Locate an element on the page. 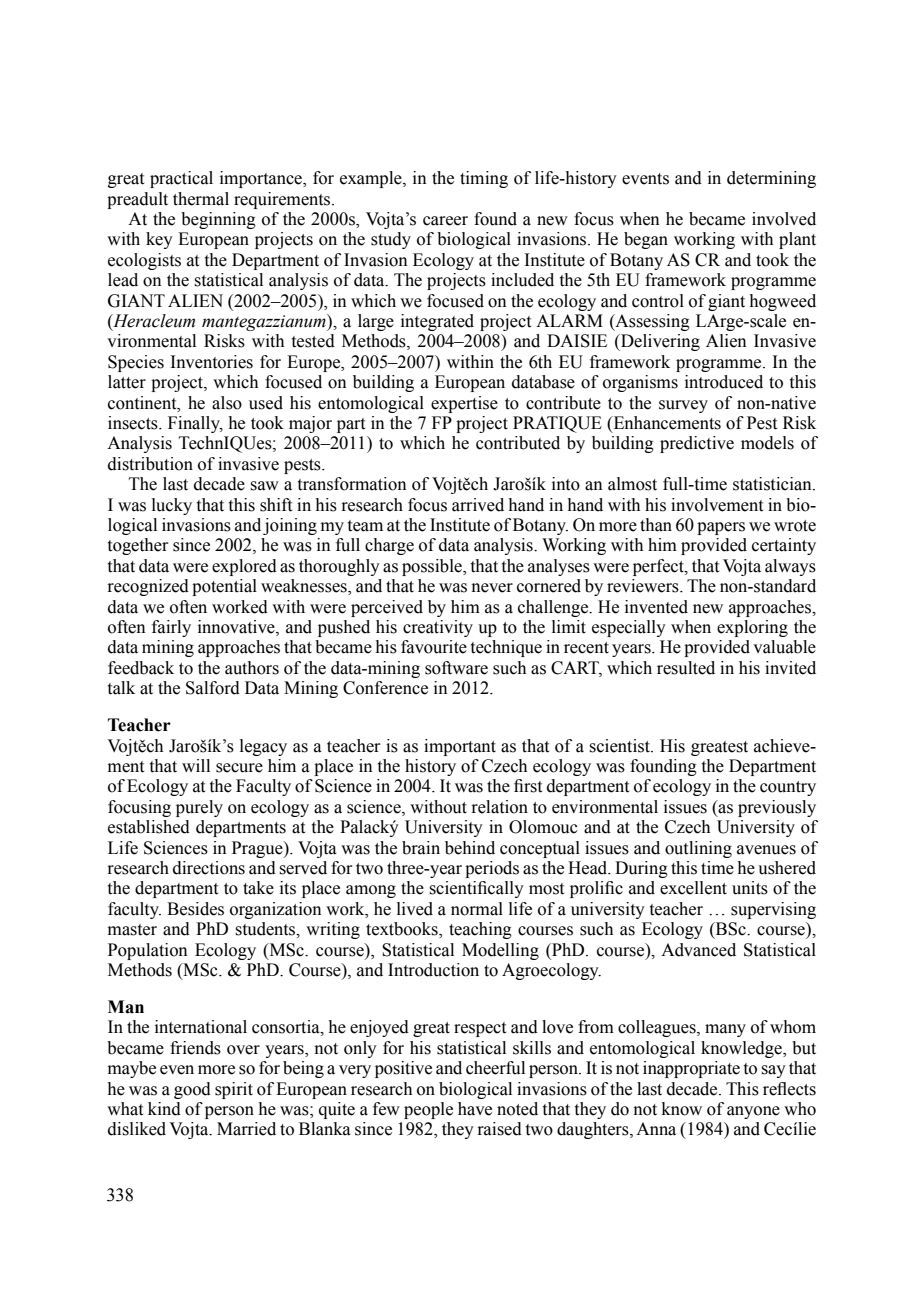  papers is located at coordinates (721, 528).
